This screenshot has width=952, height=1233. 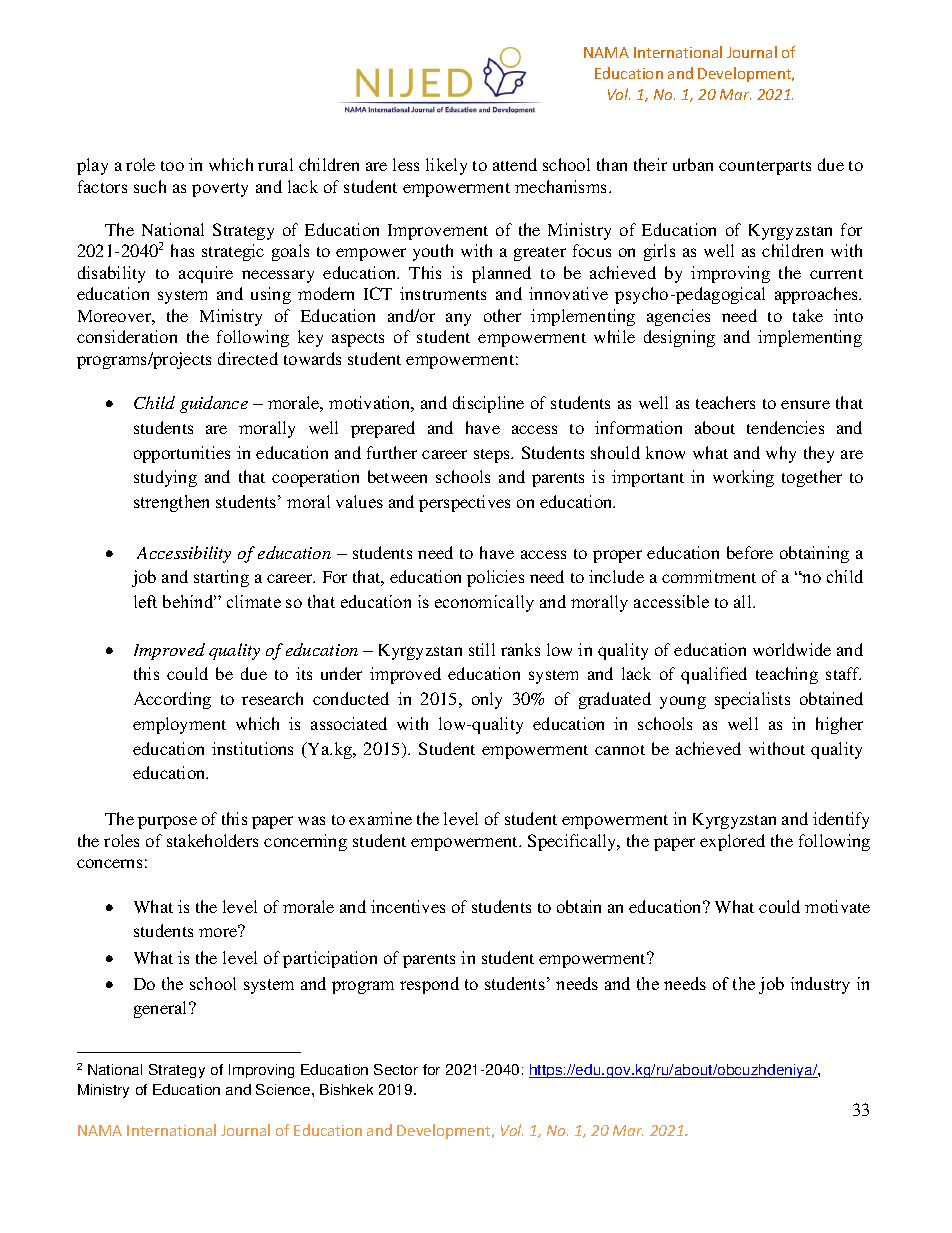 What do you see at coordinates (162, 1009) in the screenshot?
I see `general` at bounding box center [162, 1009].
